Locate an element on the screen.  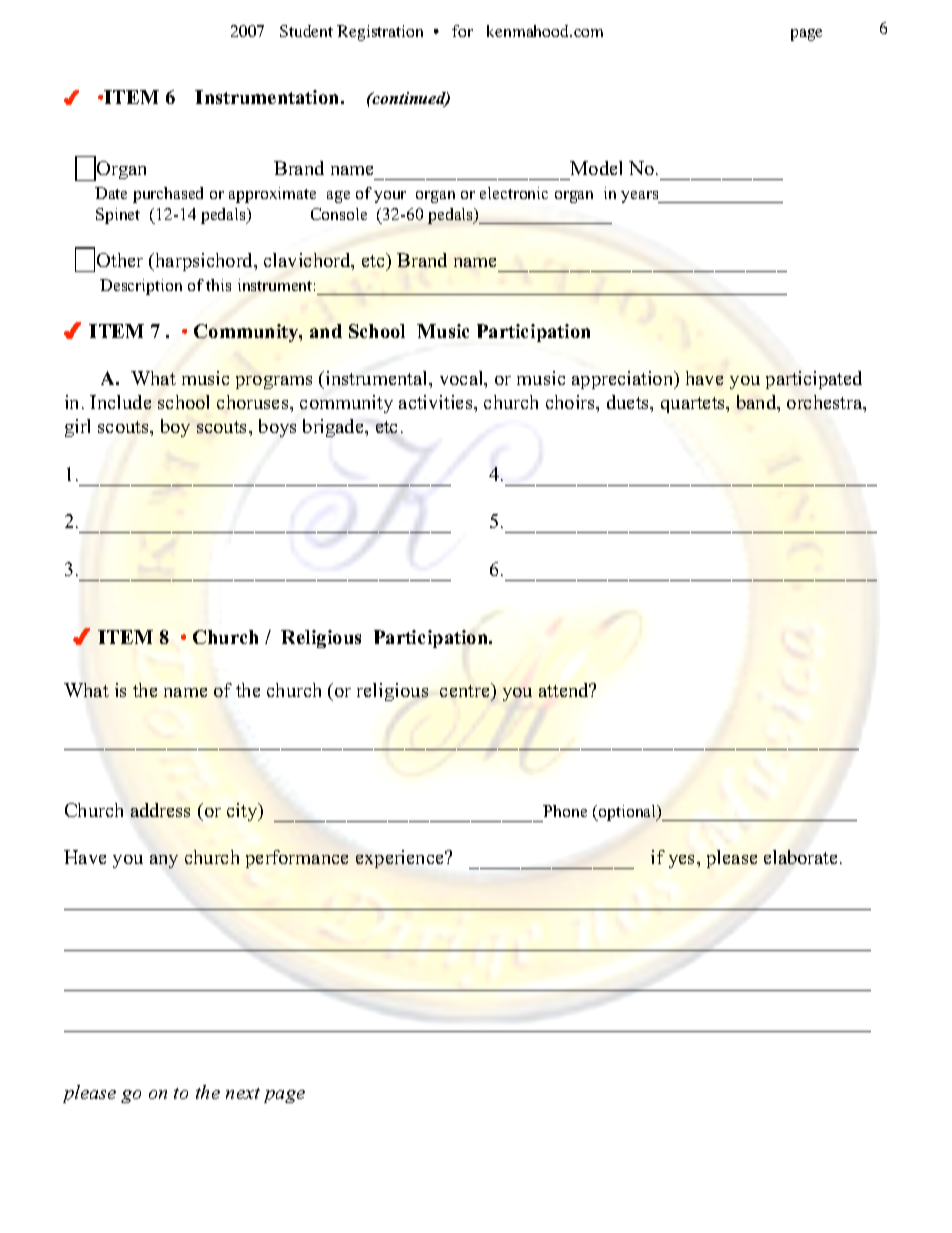
address is located at coordinates (160, 810).
